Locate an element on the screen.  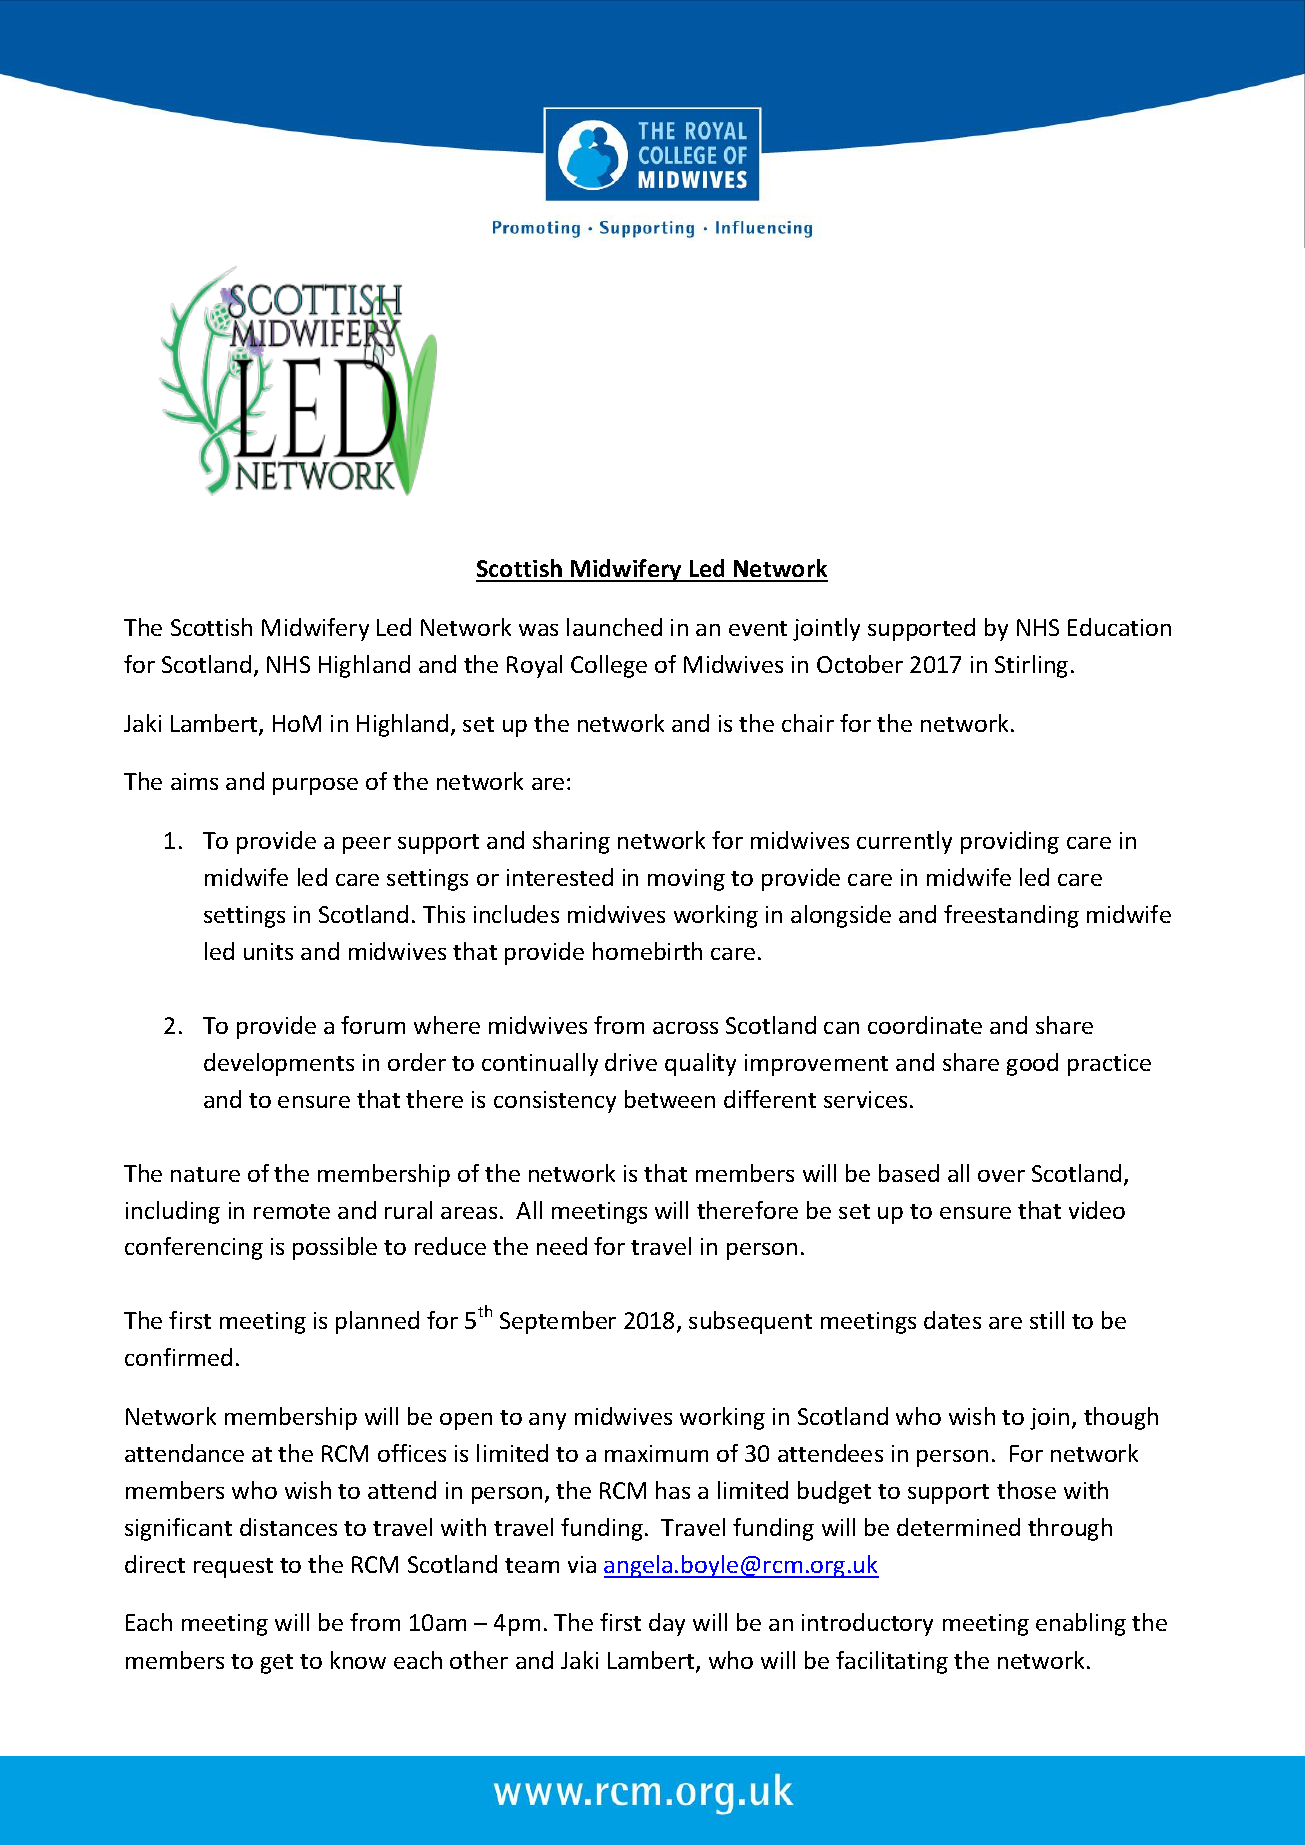
September is located at coordinates (558, 1322).
